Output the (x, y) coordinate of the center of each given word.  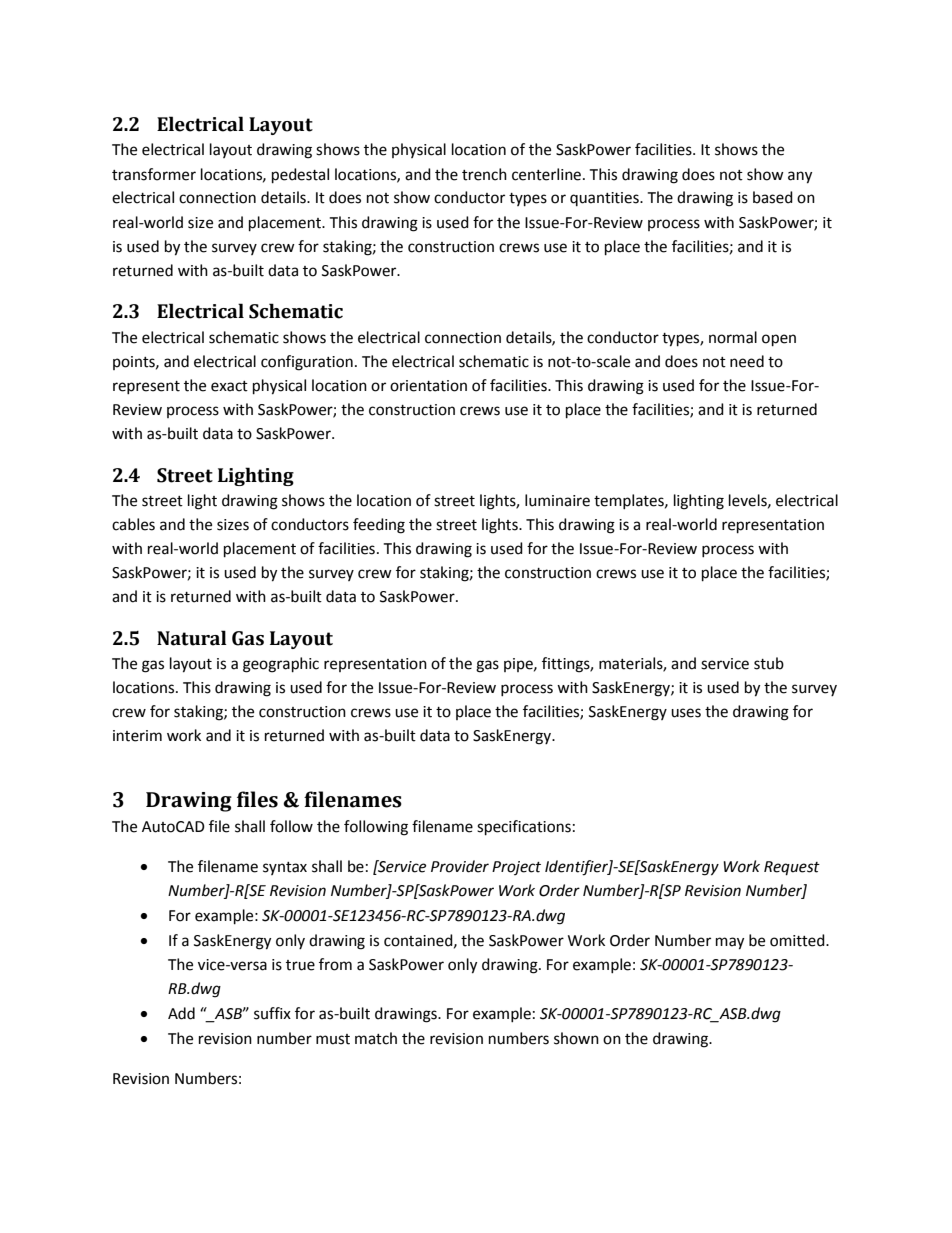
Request (792, 868)
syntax (285, 868)
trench (484, 174)
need (747, 361)
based (773, 197)
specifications (524, 828)
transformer (154, 174)
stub (769, 663)
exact (229, 386)
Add (181, 1013)
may (730, 943)
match (376, 1038)
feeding (379, 526)
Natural (192, 638)
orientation (428, 386)
